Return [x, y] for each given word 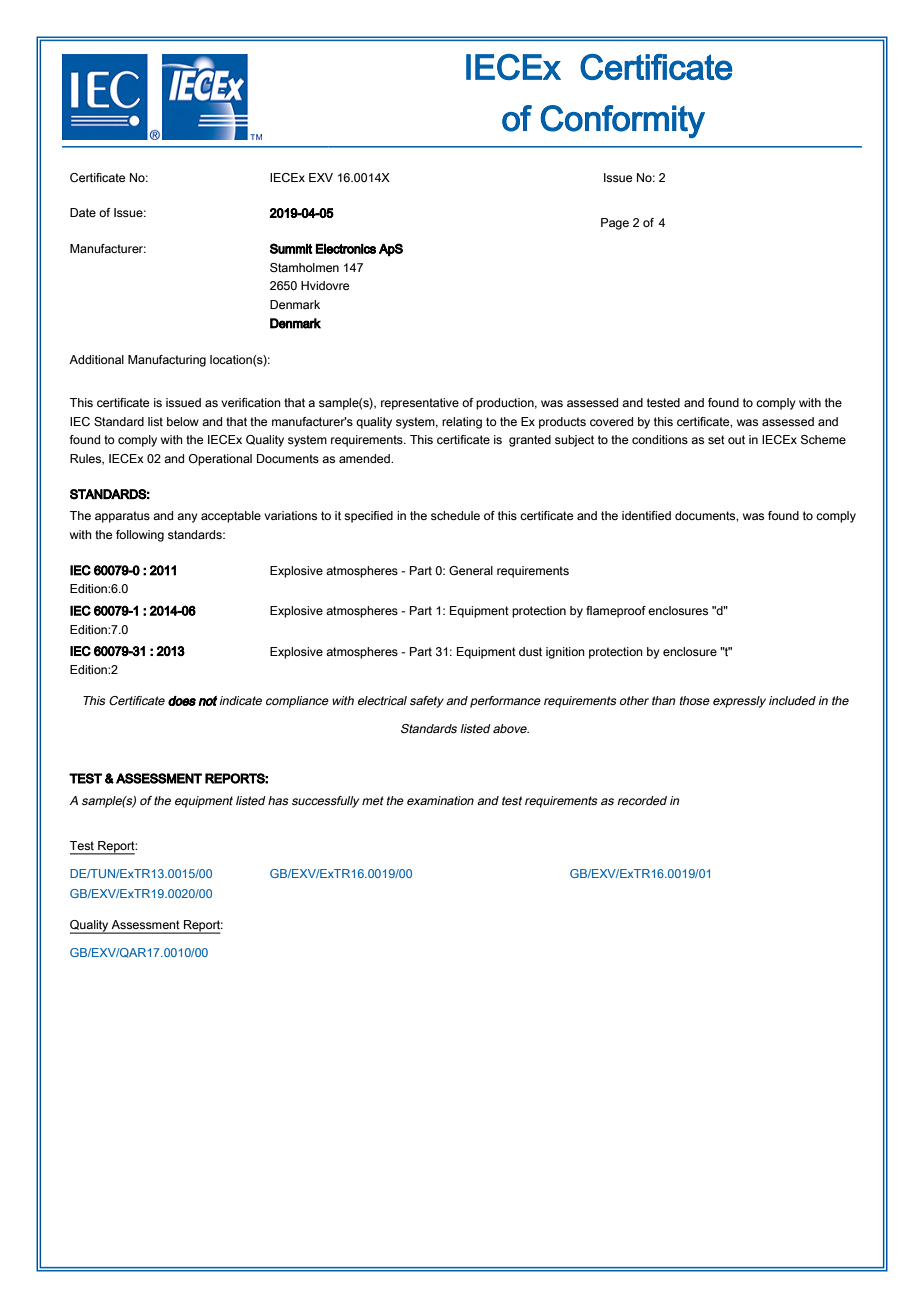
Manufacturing [167, 361]
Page [615, 224]
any [187, 518]
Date [83, 212]
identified [646, 515]
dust [530, 651]
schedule [455, 515]
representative [420, 404]
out [736, 439]
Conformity [623, 121]
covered [611, 421]
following [140, 536]
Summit [291, 248]
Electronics [346, 249]
